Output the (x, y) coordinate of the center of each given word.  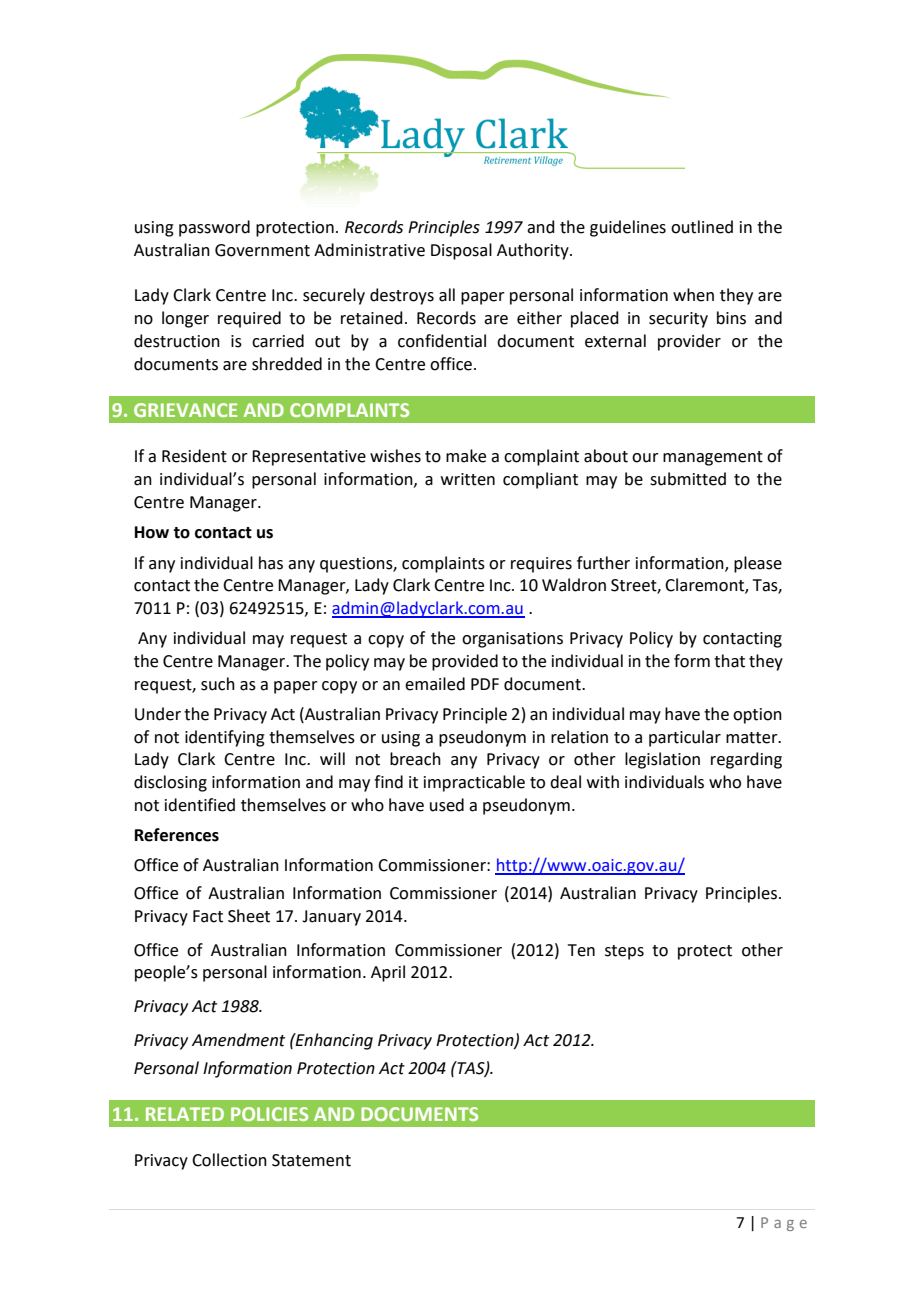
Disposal (461, 251)
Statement (311, 1160)
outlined (702, 227)
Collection (229, 1160)
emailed (435, 684)
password (214, 228)
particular (685, 738)
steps (624, 952)
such (218, 684)
